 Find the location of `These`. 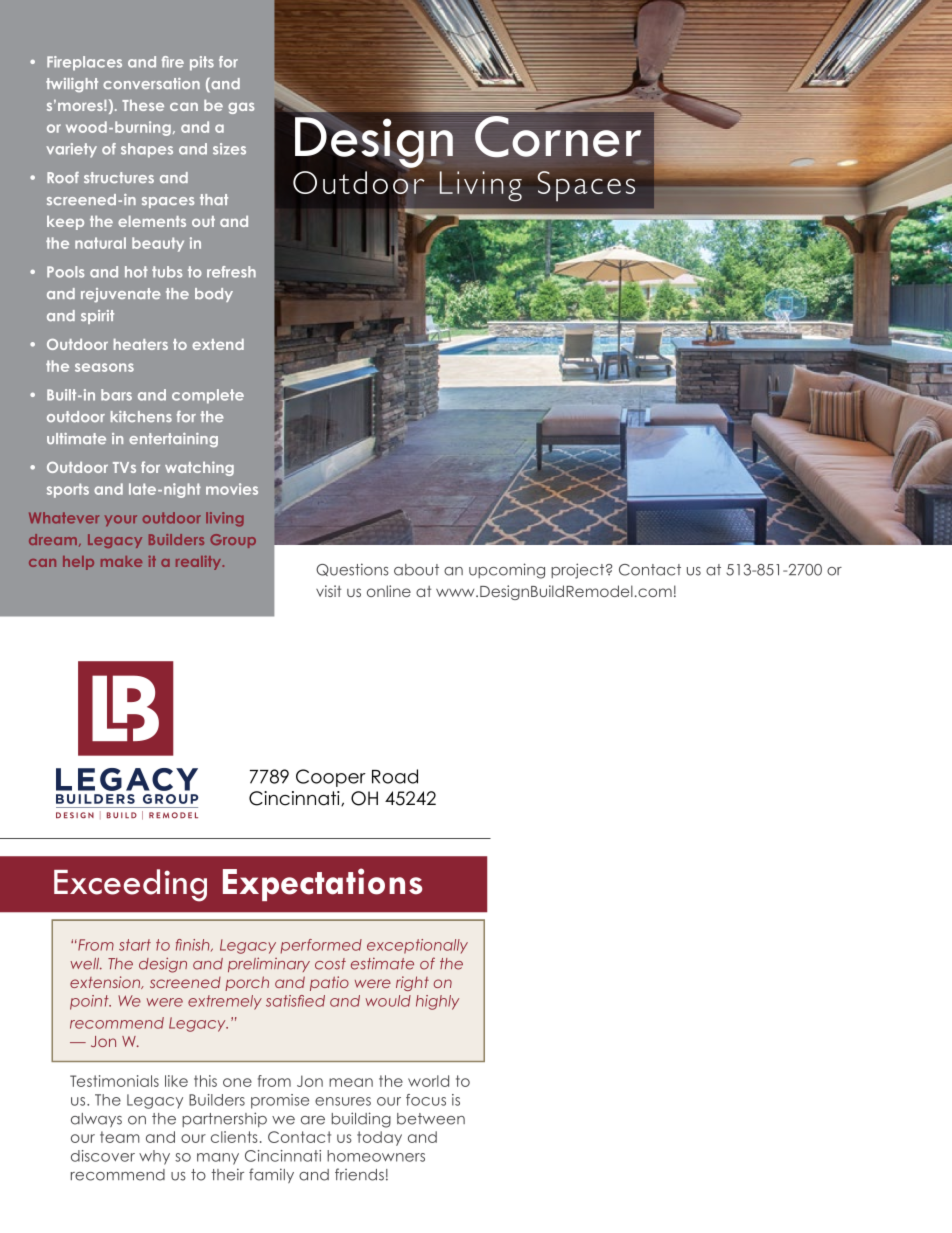

These is located at coordinates (143, 105).
